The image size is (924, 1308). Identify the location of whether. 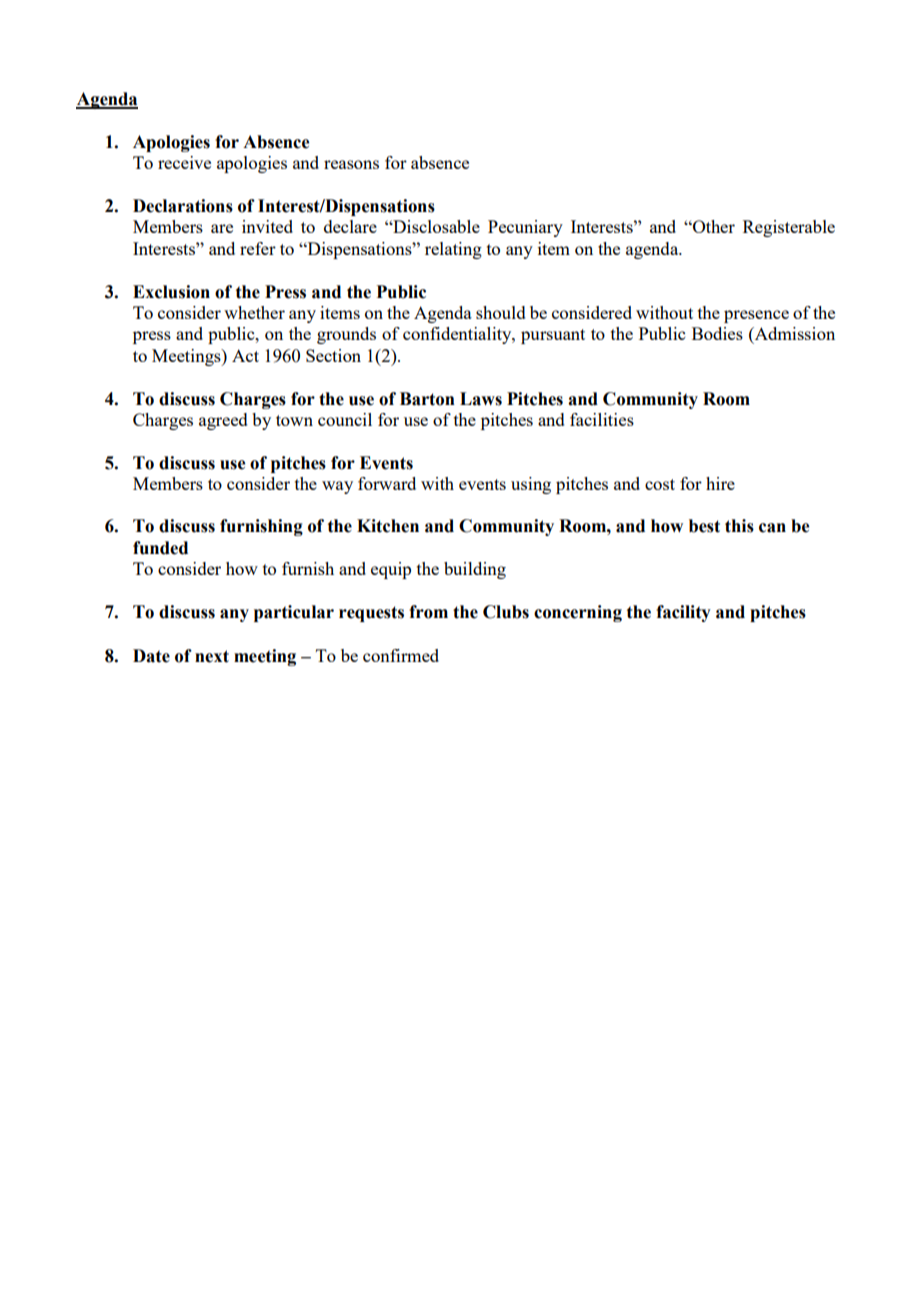
(254, 312).
